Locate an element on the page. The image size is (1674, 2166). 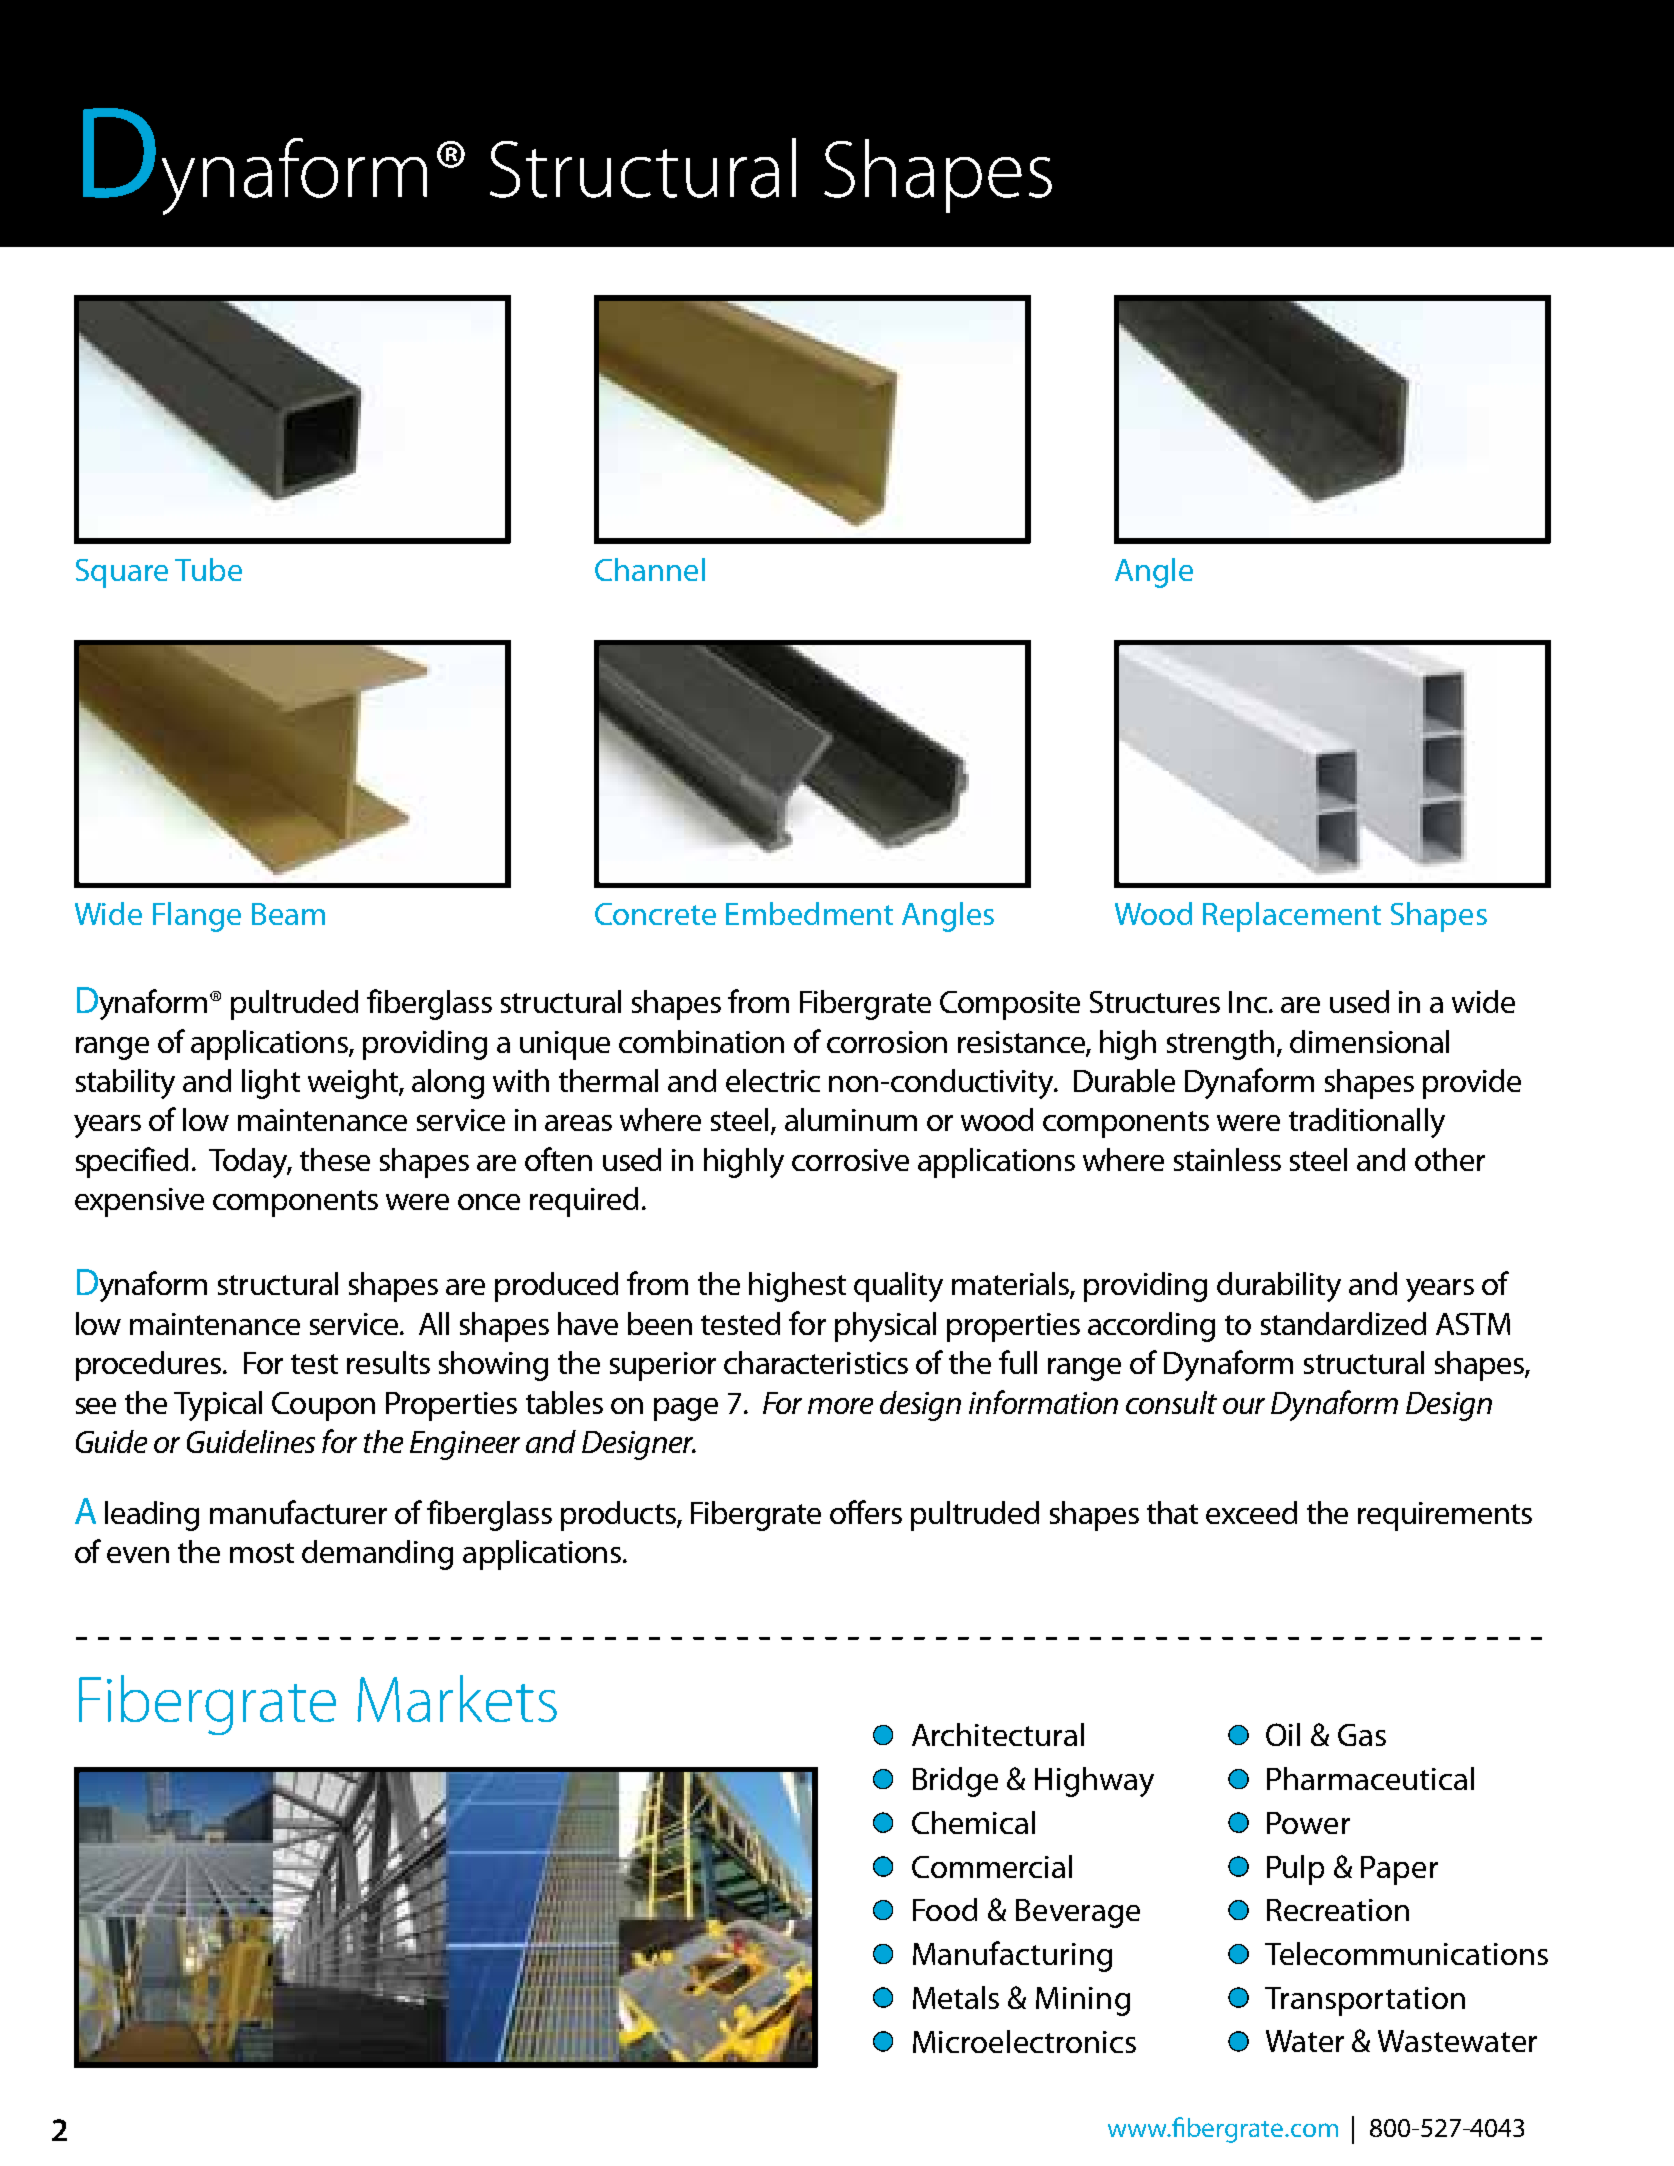
durability is located at coordinates (1279, 1287).
